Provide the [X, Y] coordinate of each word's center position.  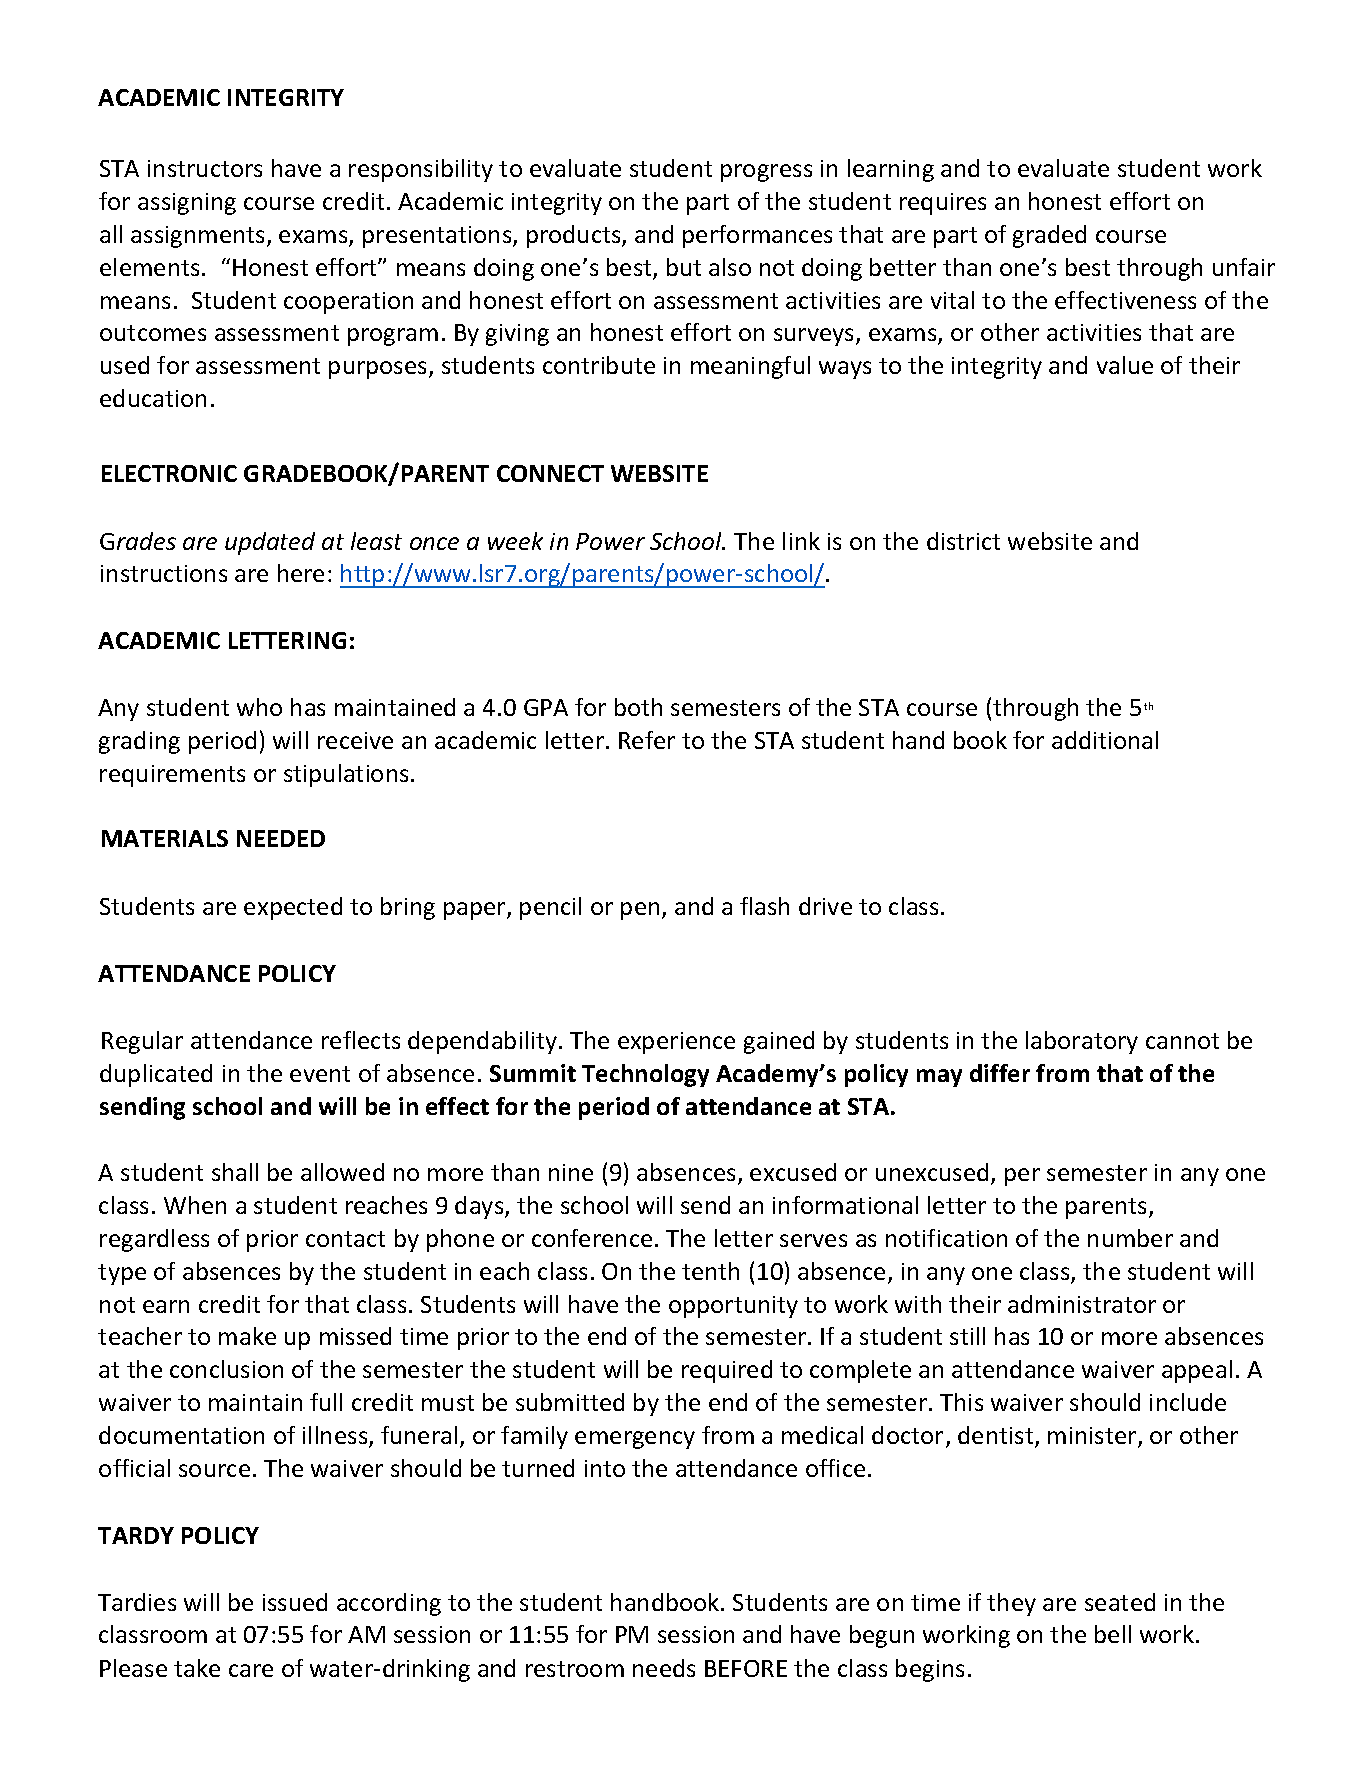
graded [1049, 236]
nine [571, 1172]
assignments [199, 237]
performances [757, 236]
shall [235, 1172]
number [1130, 1238]
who [259, 707]
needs [664, 1668]
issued [295, 1602]
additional [1105, 740]
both [638, 707]
